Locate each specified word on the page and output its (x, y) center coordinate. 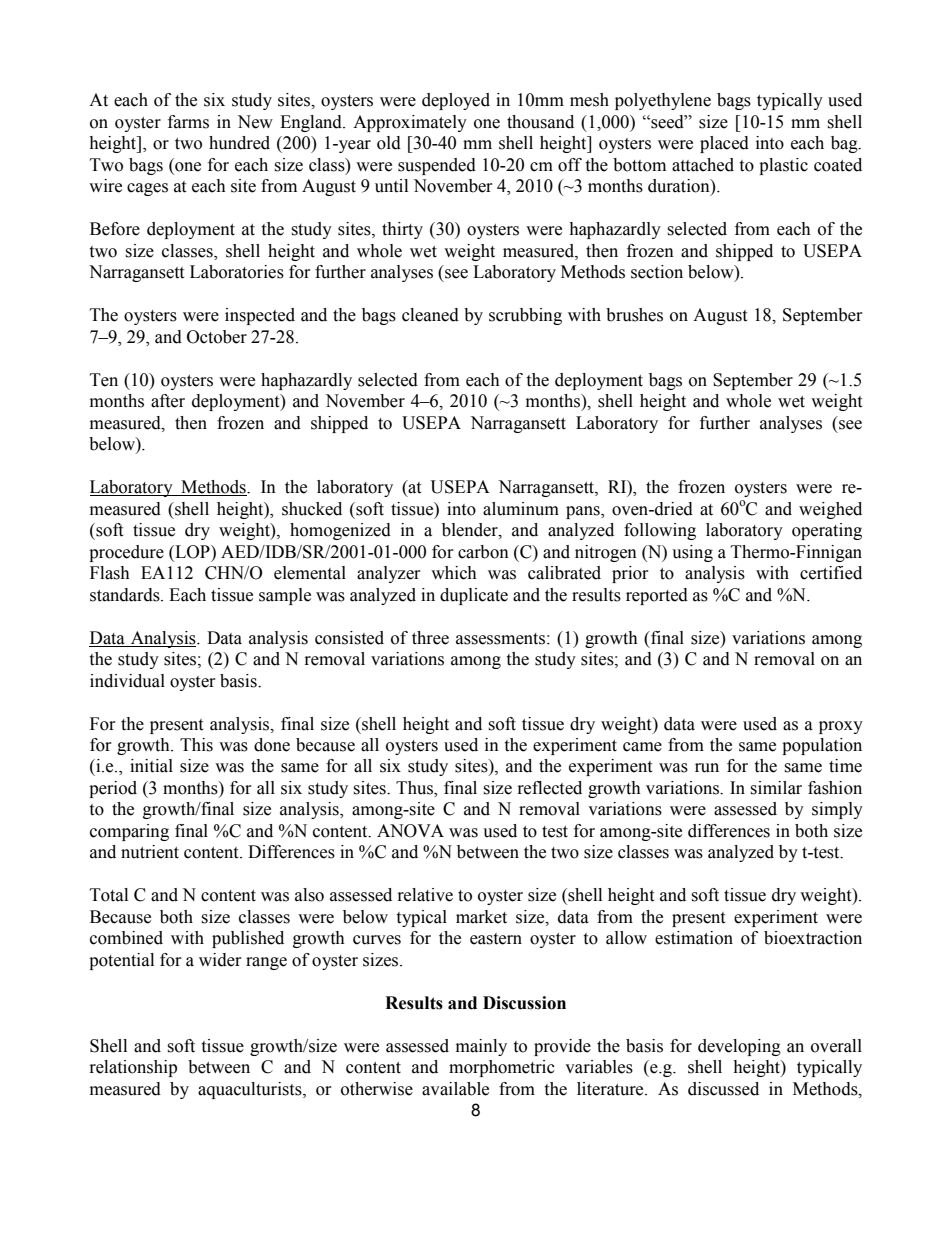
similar (776, 788)
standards (126, 595)
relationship (133, 1068)
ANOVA (410, 831)
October (217, 337)
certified (831, 573)
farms (188, 122)
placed (724, 144)
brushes (634, 315)
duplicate (474, 596)
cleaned (430, 315)
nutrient (150, 852)
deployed (456, 101)
